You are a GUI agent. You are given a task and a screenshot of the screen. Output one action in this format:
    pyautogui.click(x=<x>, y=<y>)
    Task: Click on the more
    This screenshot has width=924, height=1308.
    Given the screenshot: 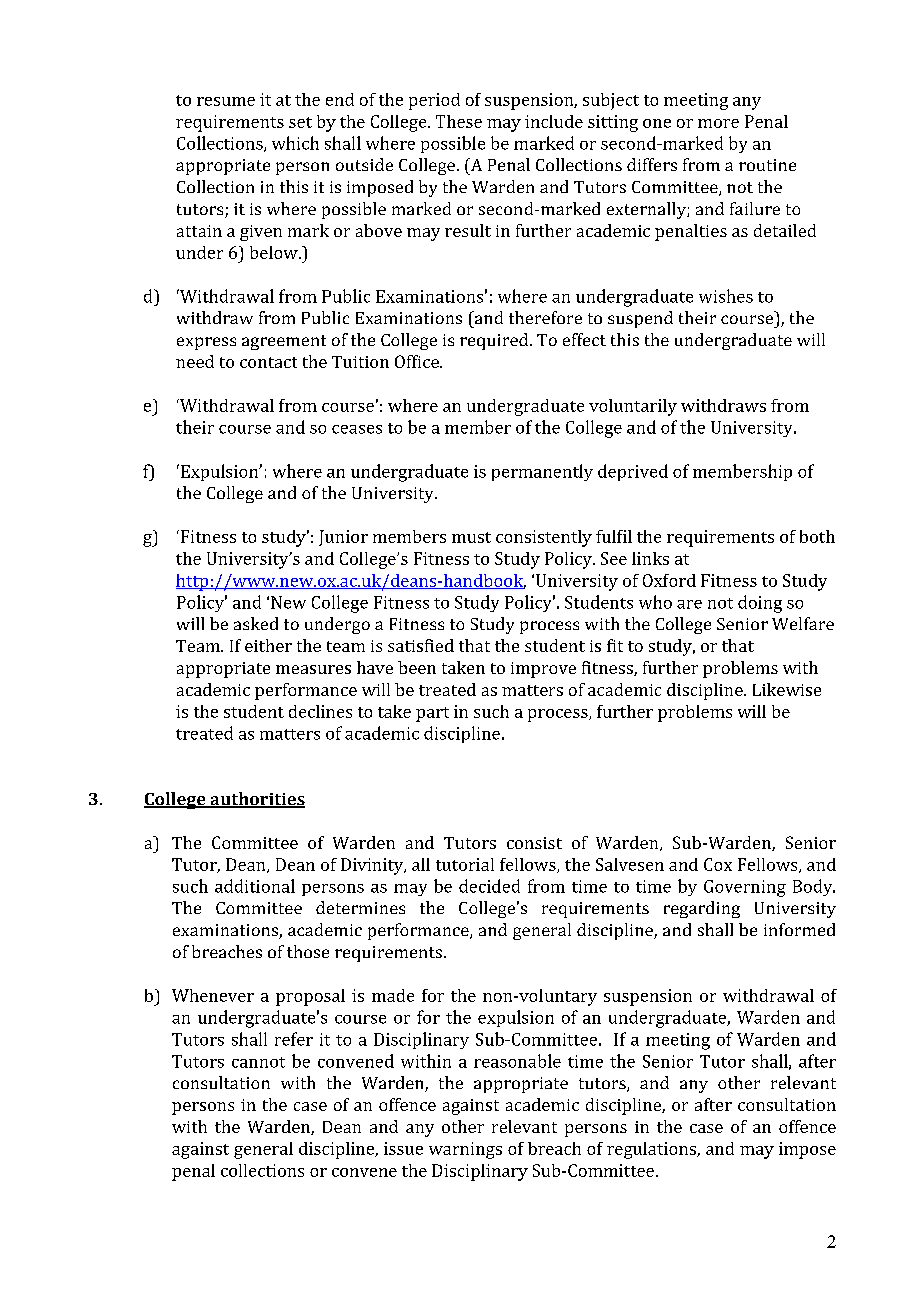 What is the action you would take?
    pyautogui.click(x=718, y=123)
